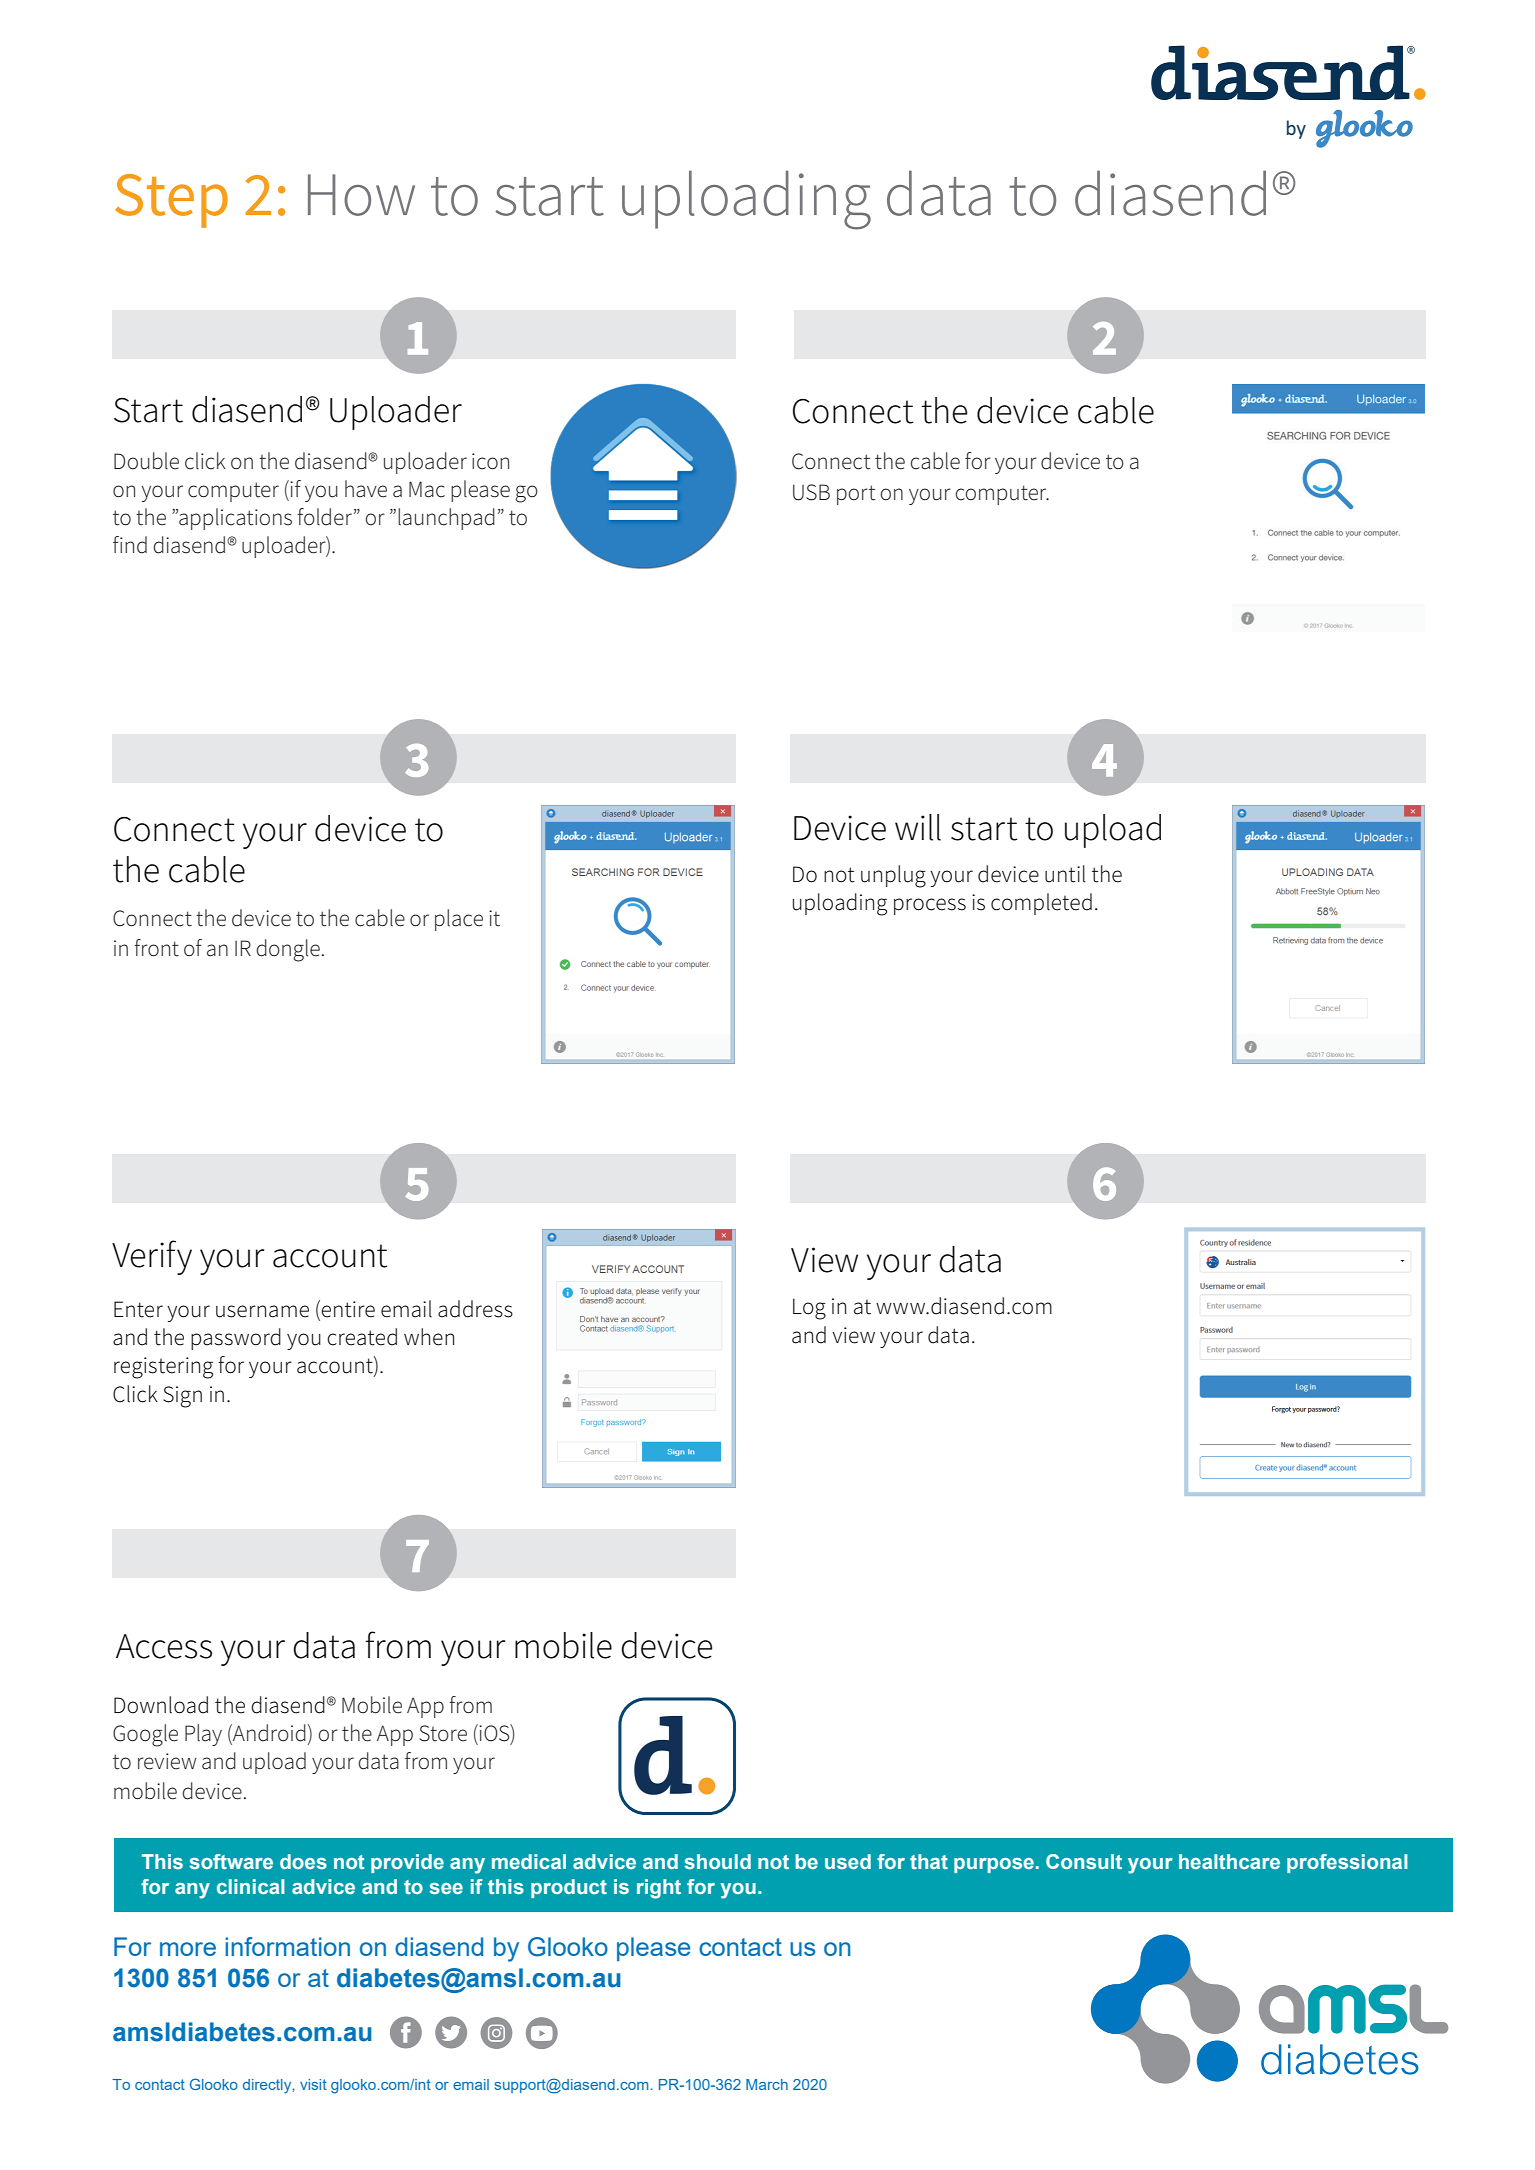 This screenshot has width=1535, height=2170. I want to click on healthcare, so click(1229, 1861).
